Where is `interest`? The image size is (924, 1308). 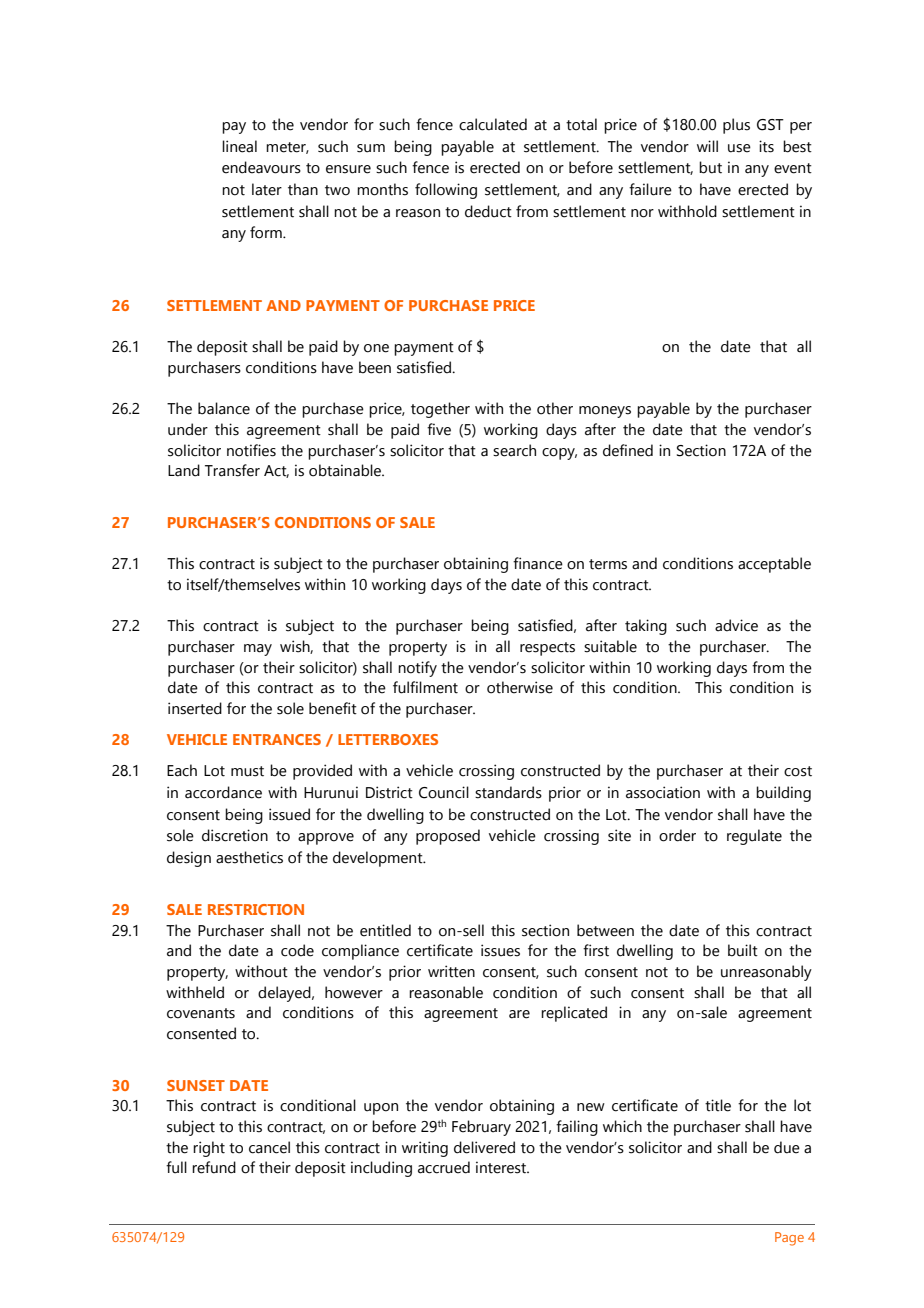
interest is located at coordinates (502, 1167).
